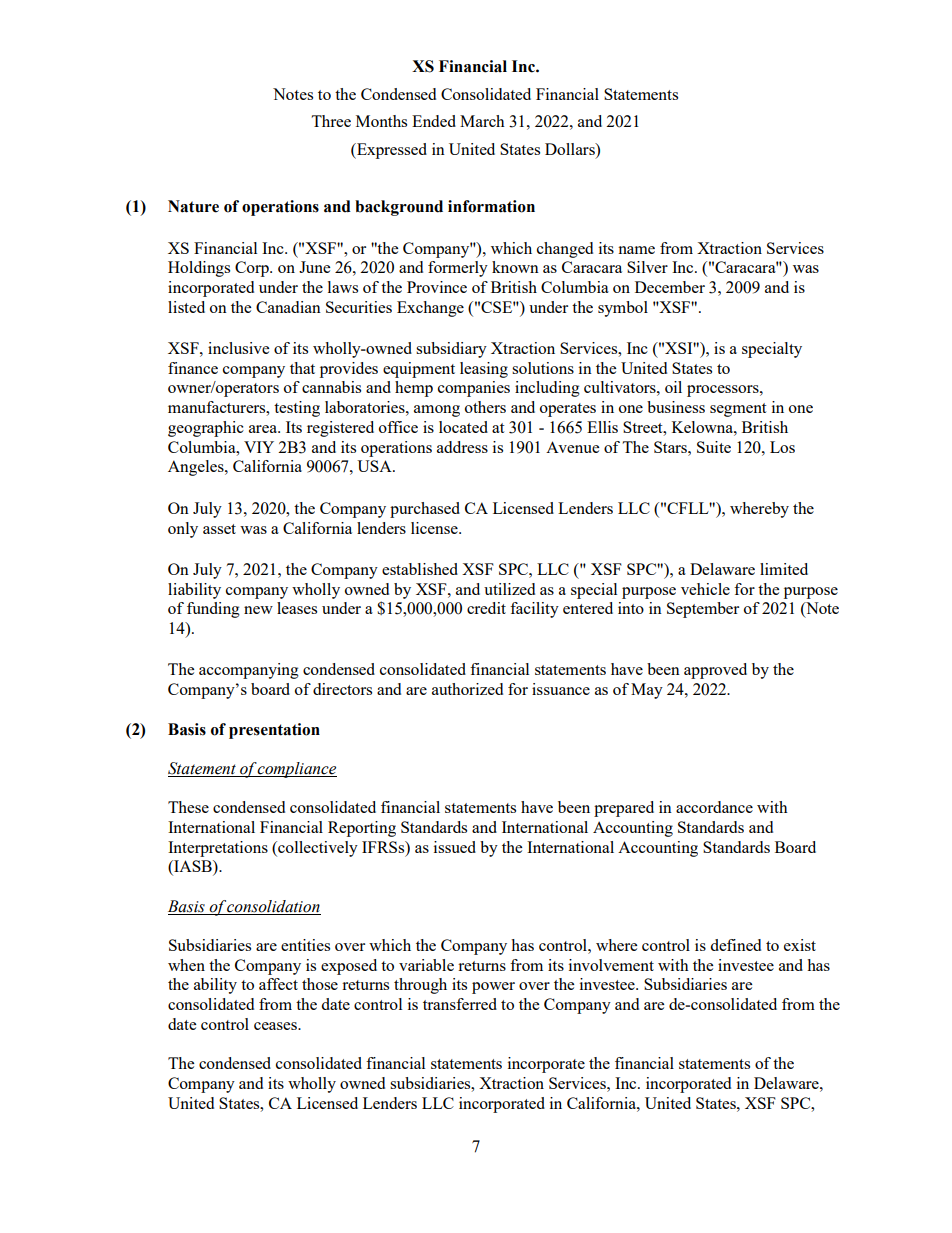 This image has width=952, height=1233. What do you see at coordinates (571, 149) in the image?
I see `Dollars` at bounding box center [571, 149].
